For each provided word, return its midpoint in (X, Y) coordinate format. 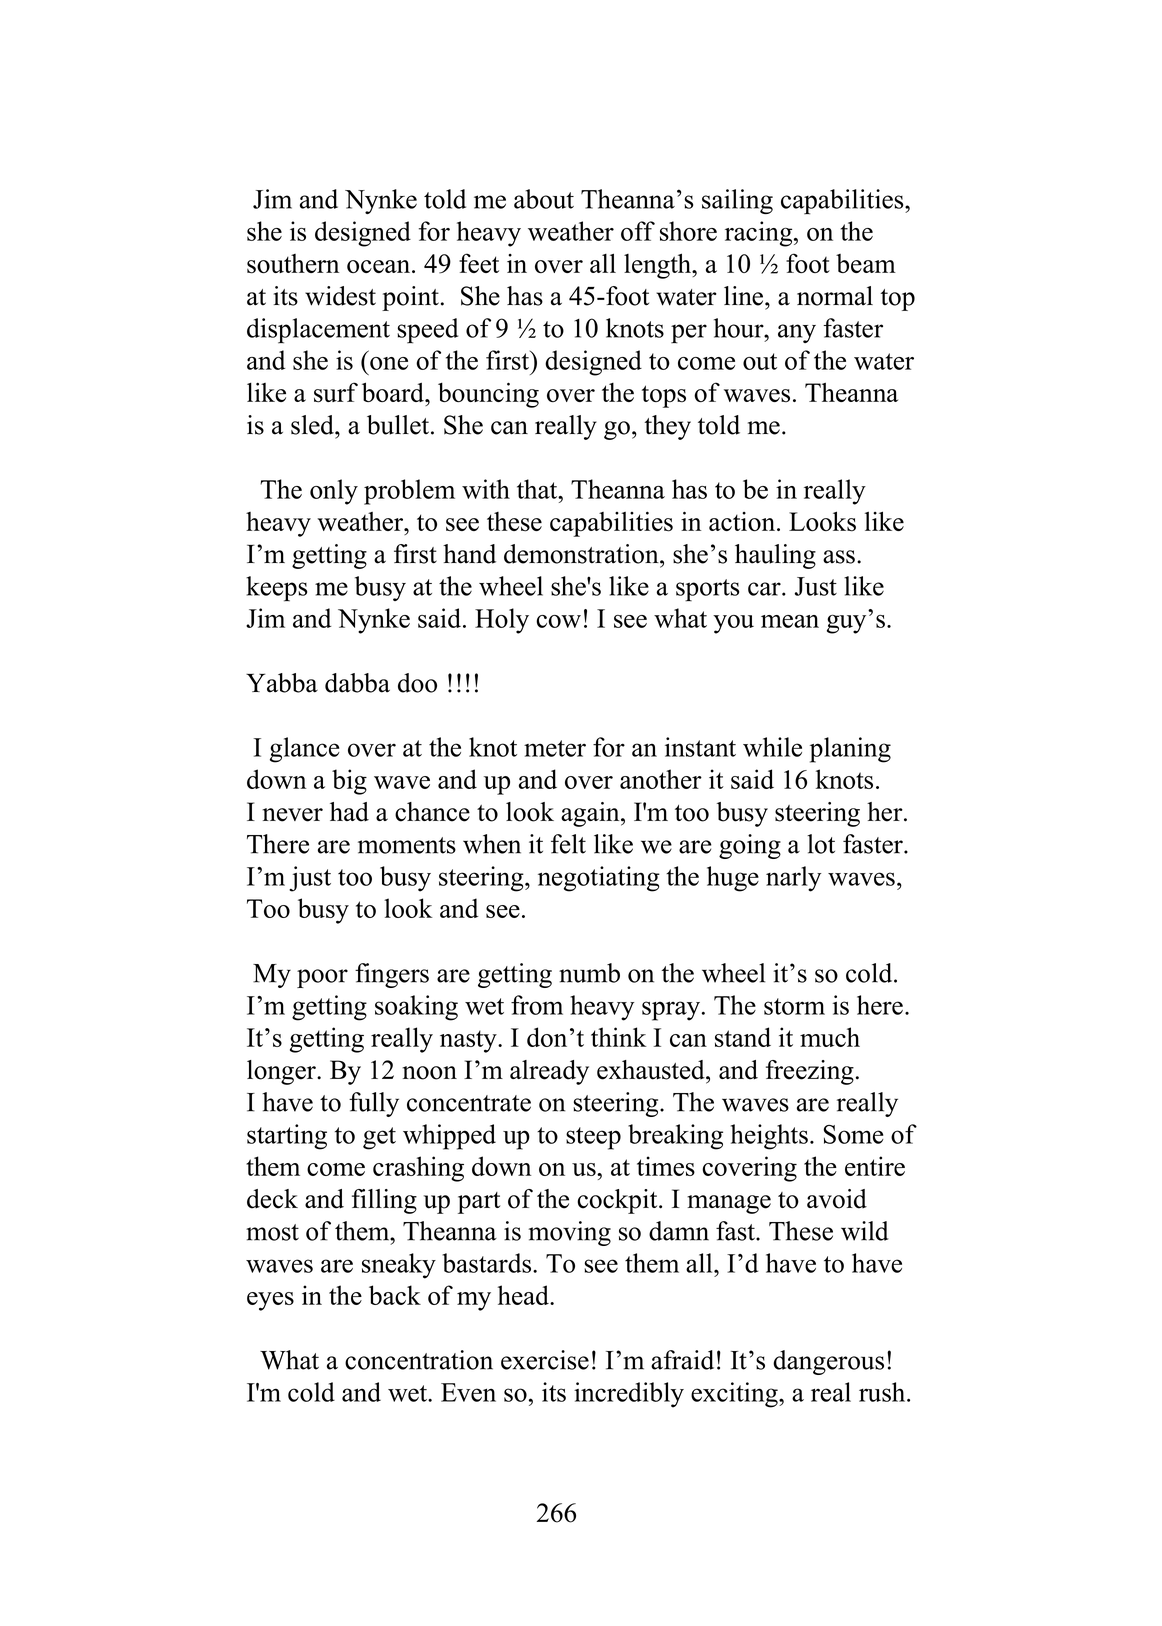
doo (417, 683)
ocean (378, 266)
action (742, 521)
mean (790, 621)
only (334, 492)
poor (322, 978)
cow (558, 621)
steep (593, 1138)
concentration (419, 1360)
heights (769, 1137)
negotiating (599, 879)
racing (760, 234)
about (544, 199)
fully (374, 1104)
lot (821, 844)
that (538, 489)
